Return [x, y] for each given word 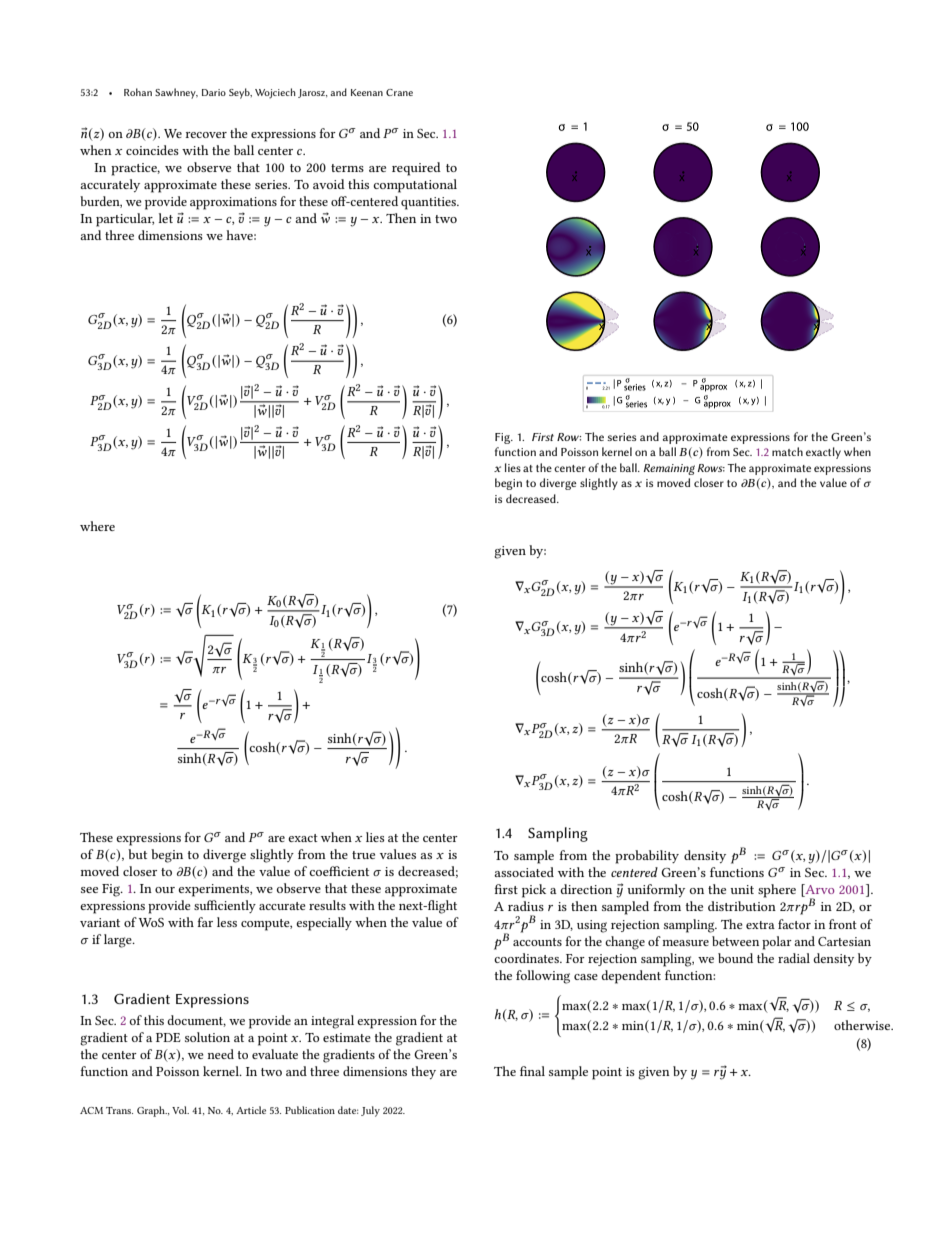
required [416, 169]
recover [206, 135]
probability [647, 857]
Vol [180, 1110]
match [787, 451]
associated [524, 872]
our [165, 890]
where [97, 526]
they [423, 1072]
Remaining [669, 469]
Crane [399, 92]
